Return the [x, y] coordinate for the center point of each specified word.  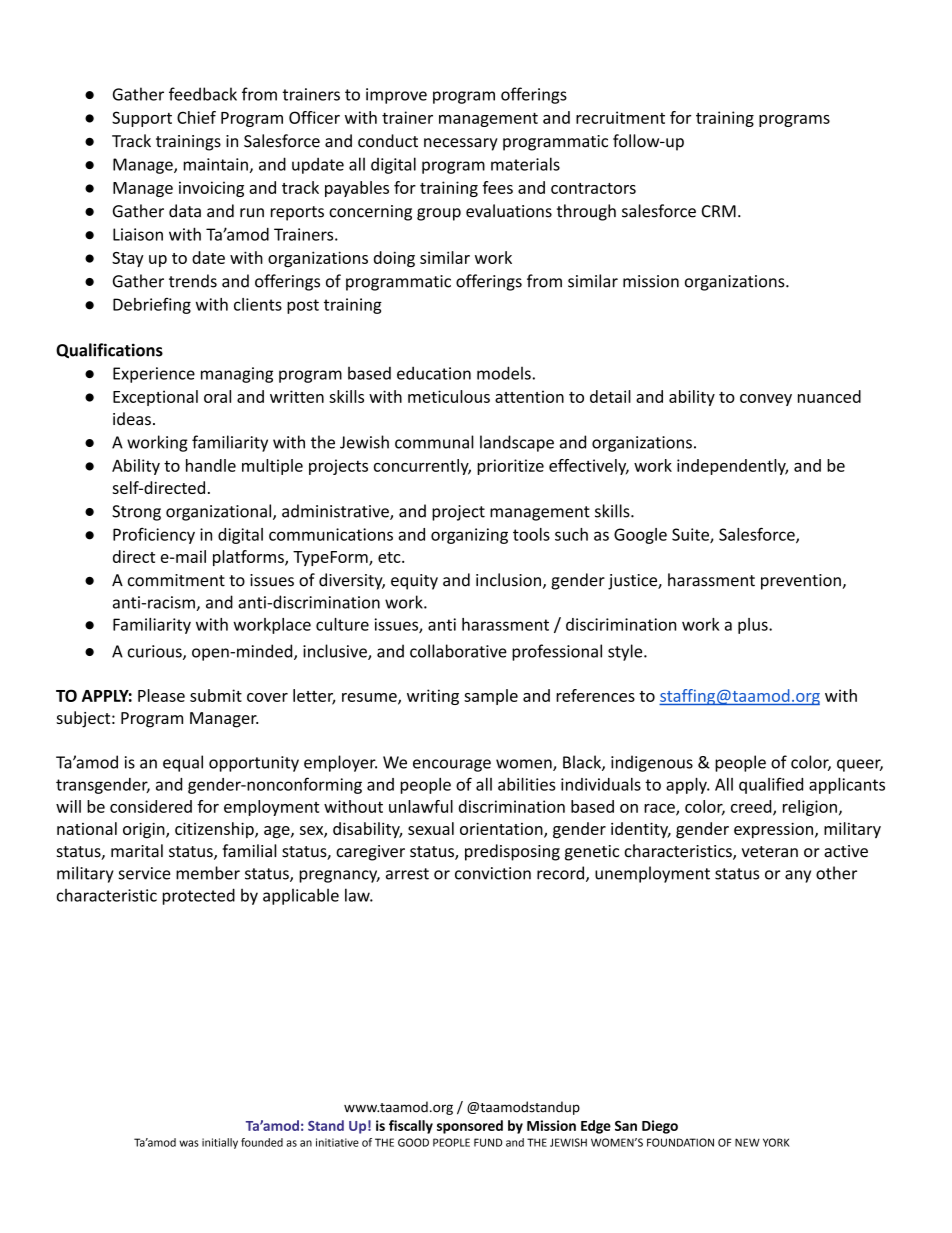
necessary [461, 144]
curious [156, 652]
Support [142, 119]
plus [754, 626]
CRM [719, 211]
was [189, 1143]
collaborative [458, 651]
